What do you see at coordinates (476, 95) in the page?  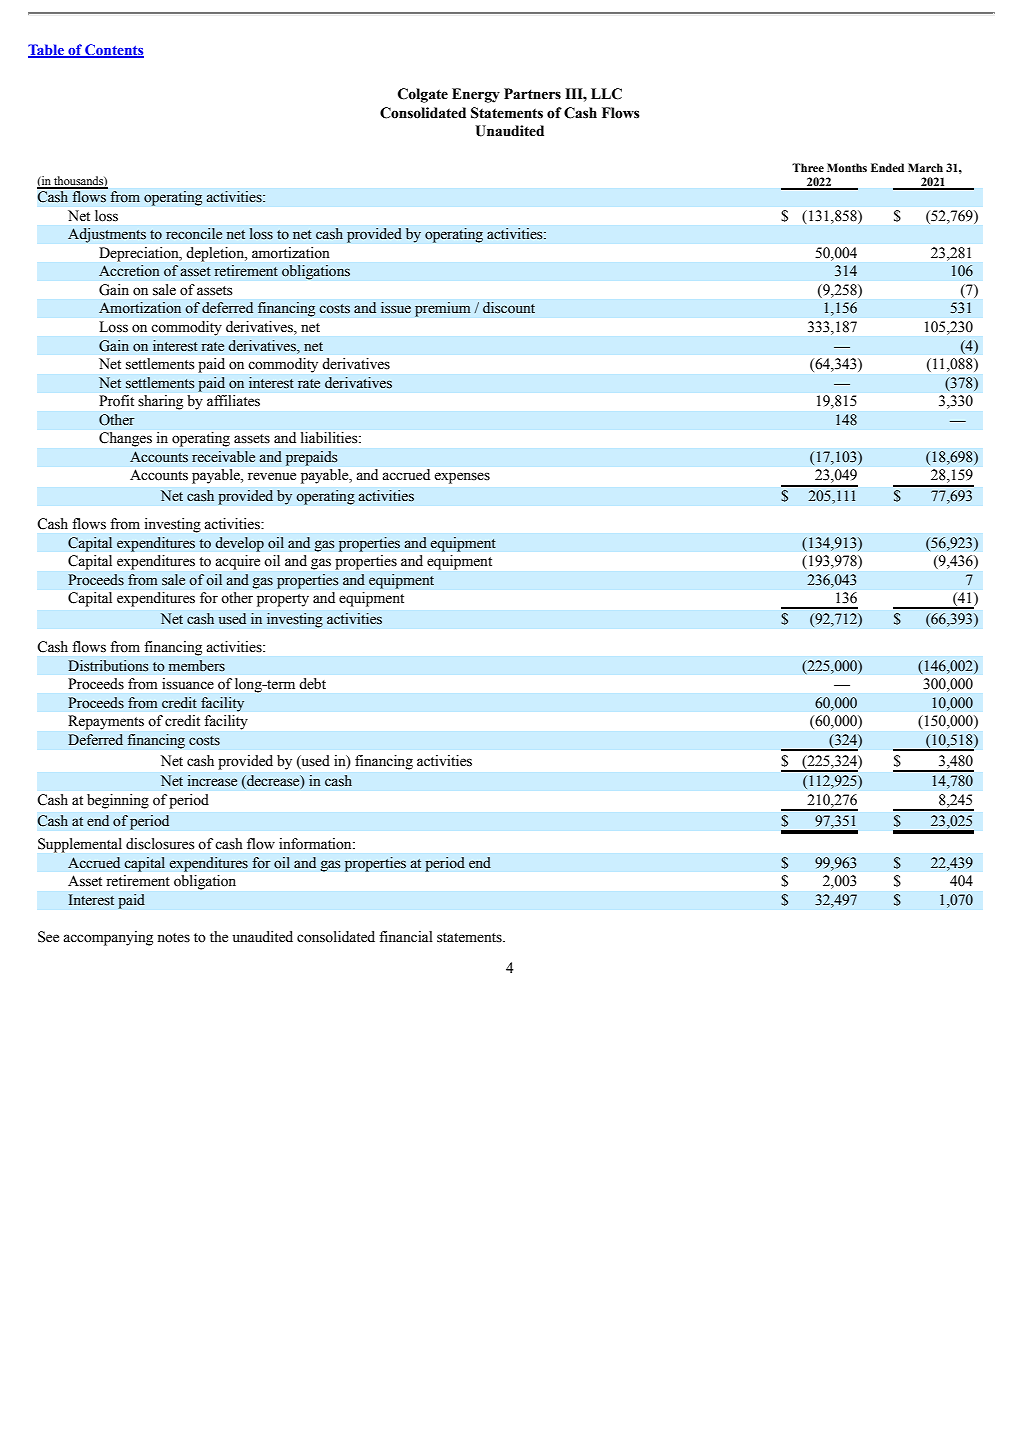 I see `Energy` at bounding box center [476, 95].
